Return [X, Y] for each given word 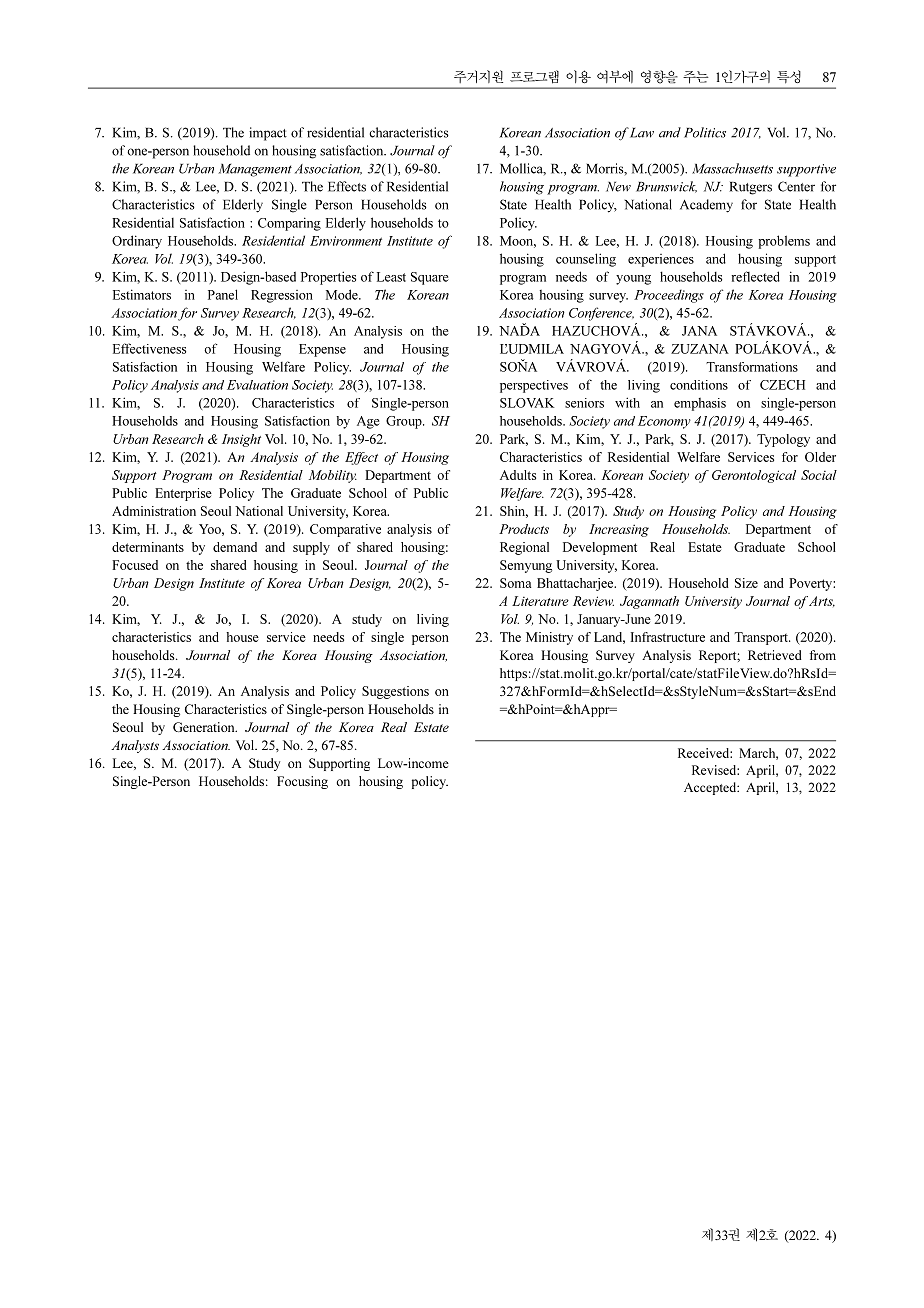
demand [235, 547]
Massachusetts [732, 168]
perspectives [534, 386]
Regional [524, 548]
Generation [205, 727]
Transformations [752, 367]
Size [746, 583]
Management [255, 170]
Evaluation [257, 385]
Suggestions [395, 692]
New [618, 187]
